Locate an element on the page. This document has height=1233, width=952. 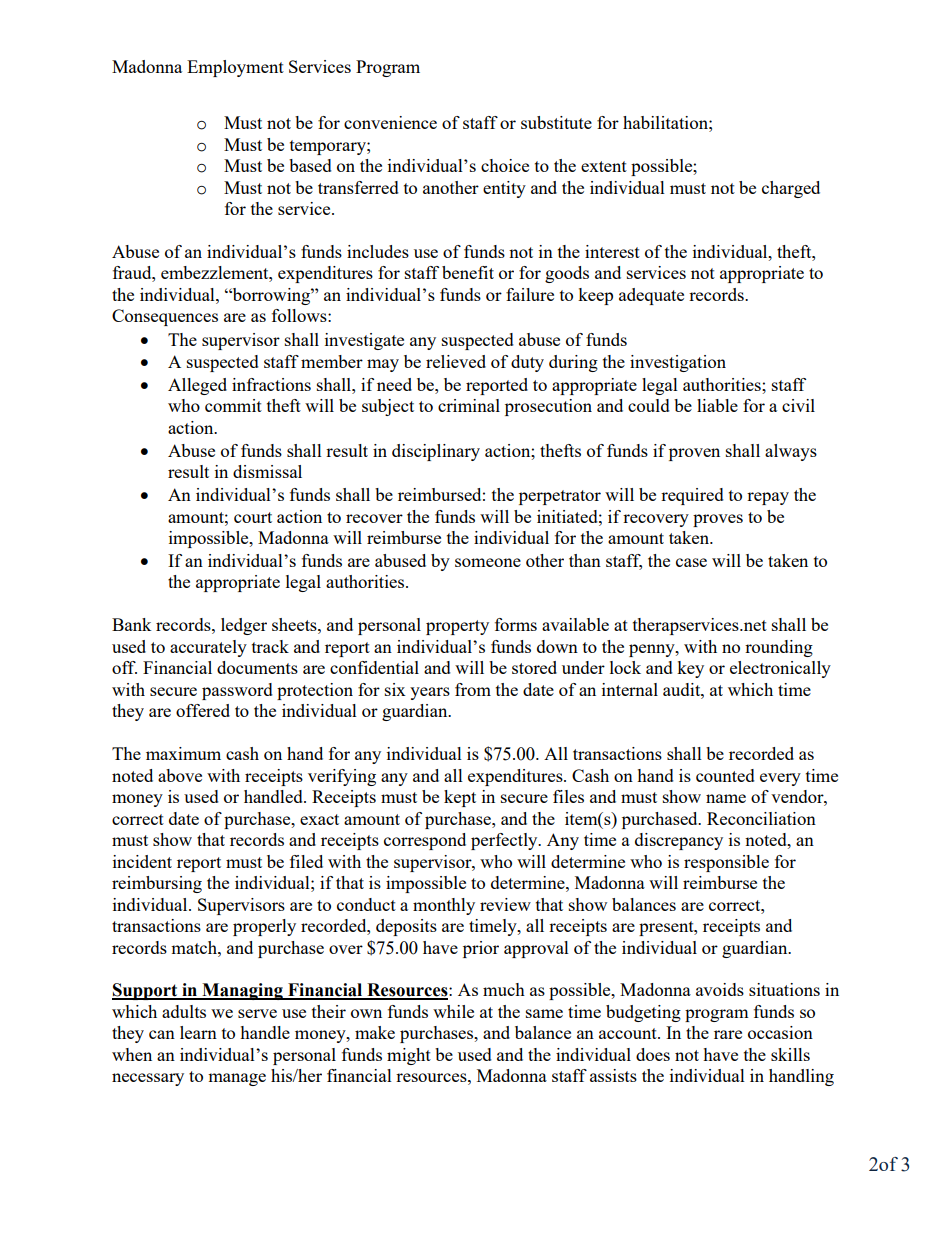
kept is located at coordinates (460, 798).
